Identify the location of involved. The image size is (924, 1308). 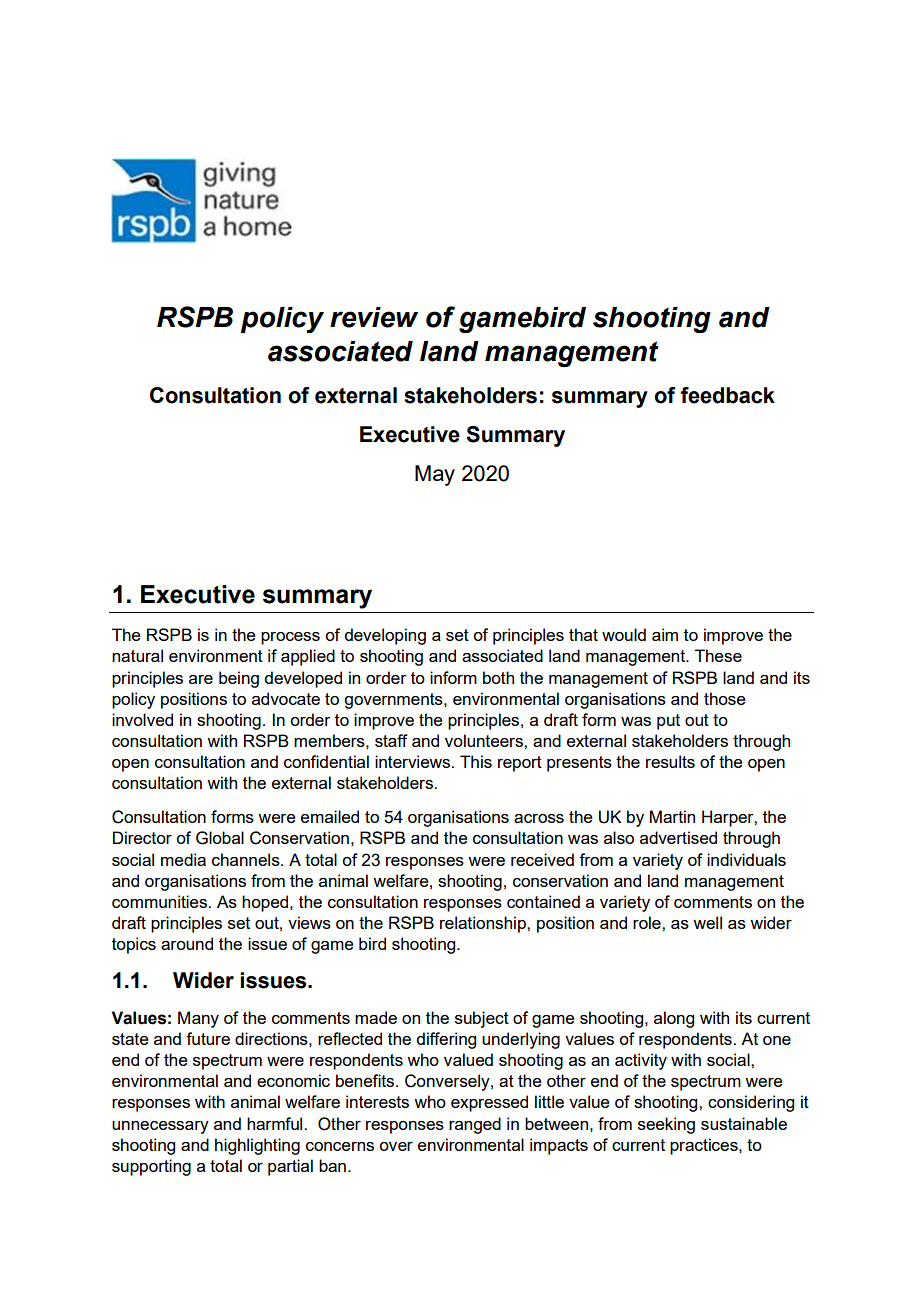
(142, 719).
